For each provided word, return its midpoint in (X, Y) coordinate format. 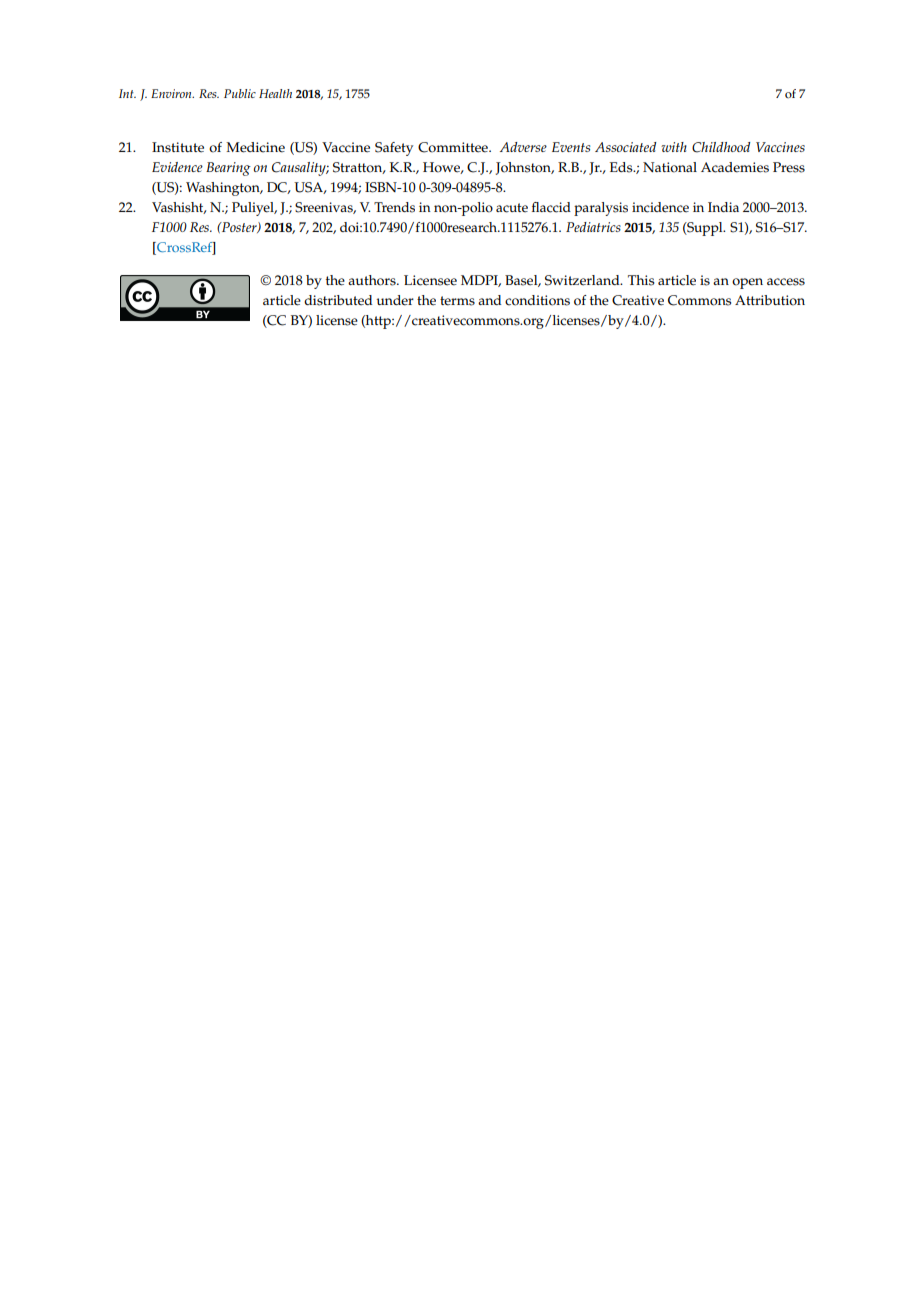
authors (373, 280)
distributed (338, 300)
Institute (178, 147)
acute (512, 208)
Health (275, 93)
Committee (454, 147)
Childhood (721, 147)
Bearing (228, 169)
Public (240, 93)
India (723, 207)
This (641, 280)
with (674, 147)
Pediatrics (593, 227)
